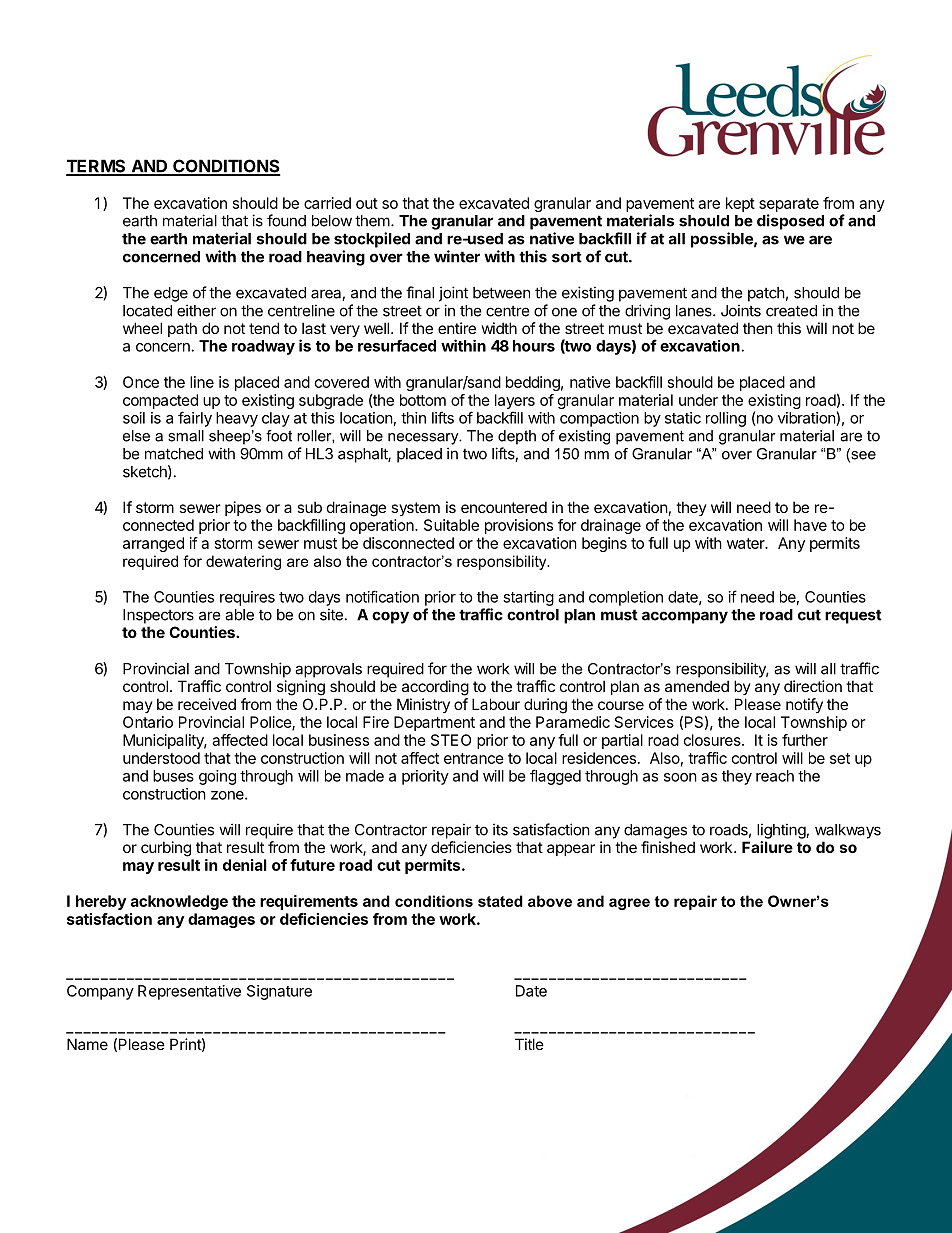 Image resolution: width=952 pixels, height=1233 pixels. I want to click on Representative, so click(189, 992).
